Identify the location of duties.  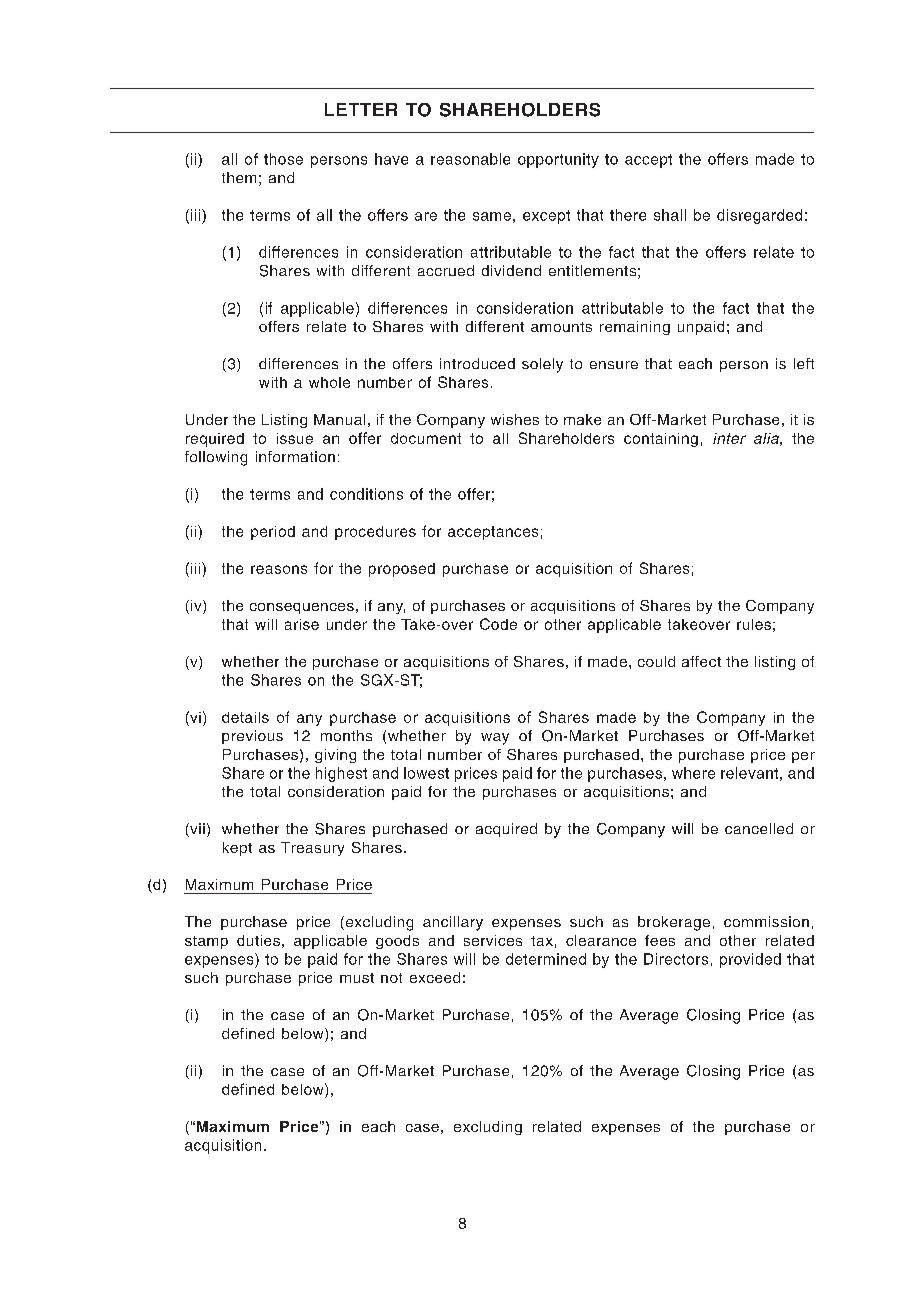
(258, 940).
